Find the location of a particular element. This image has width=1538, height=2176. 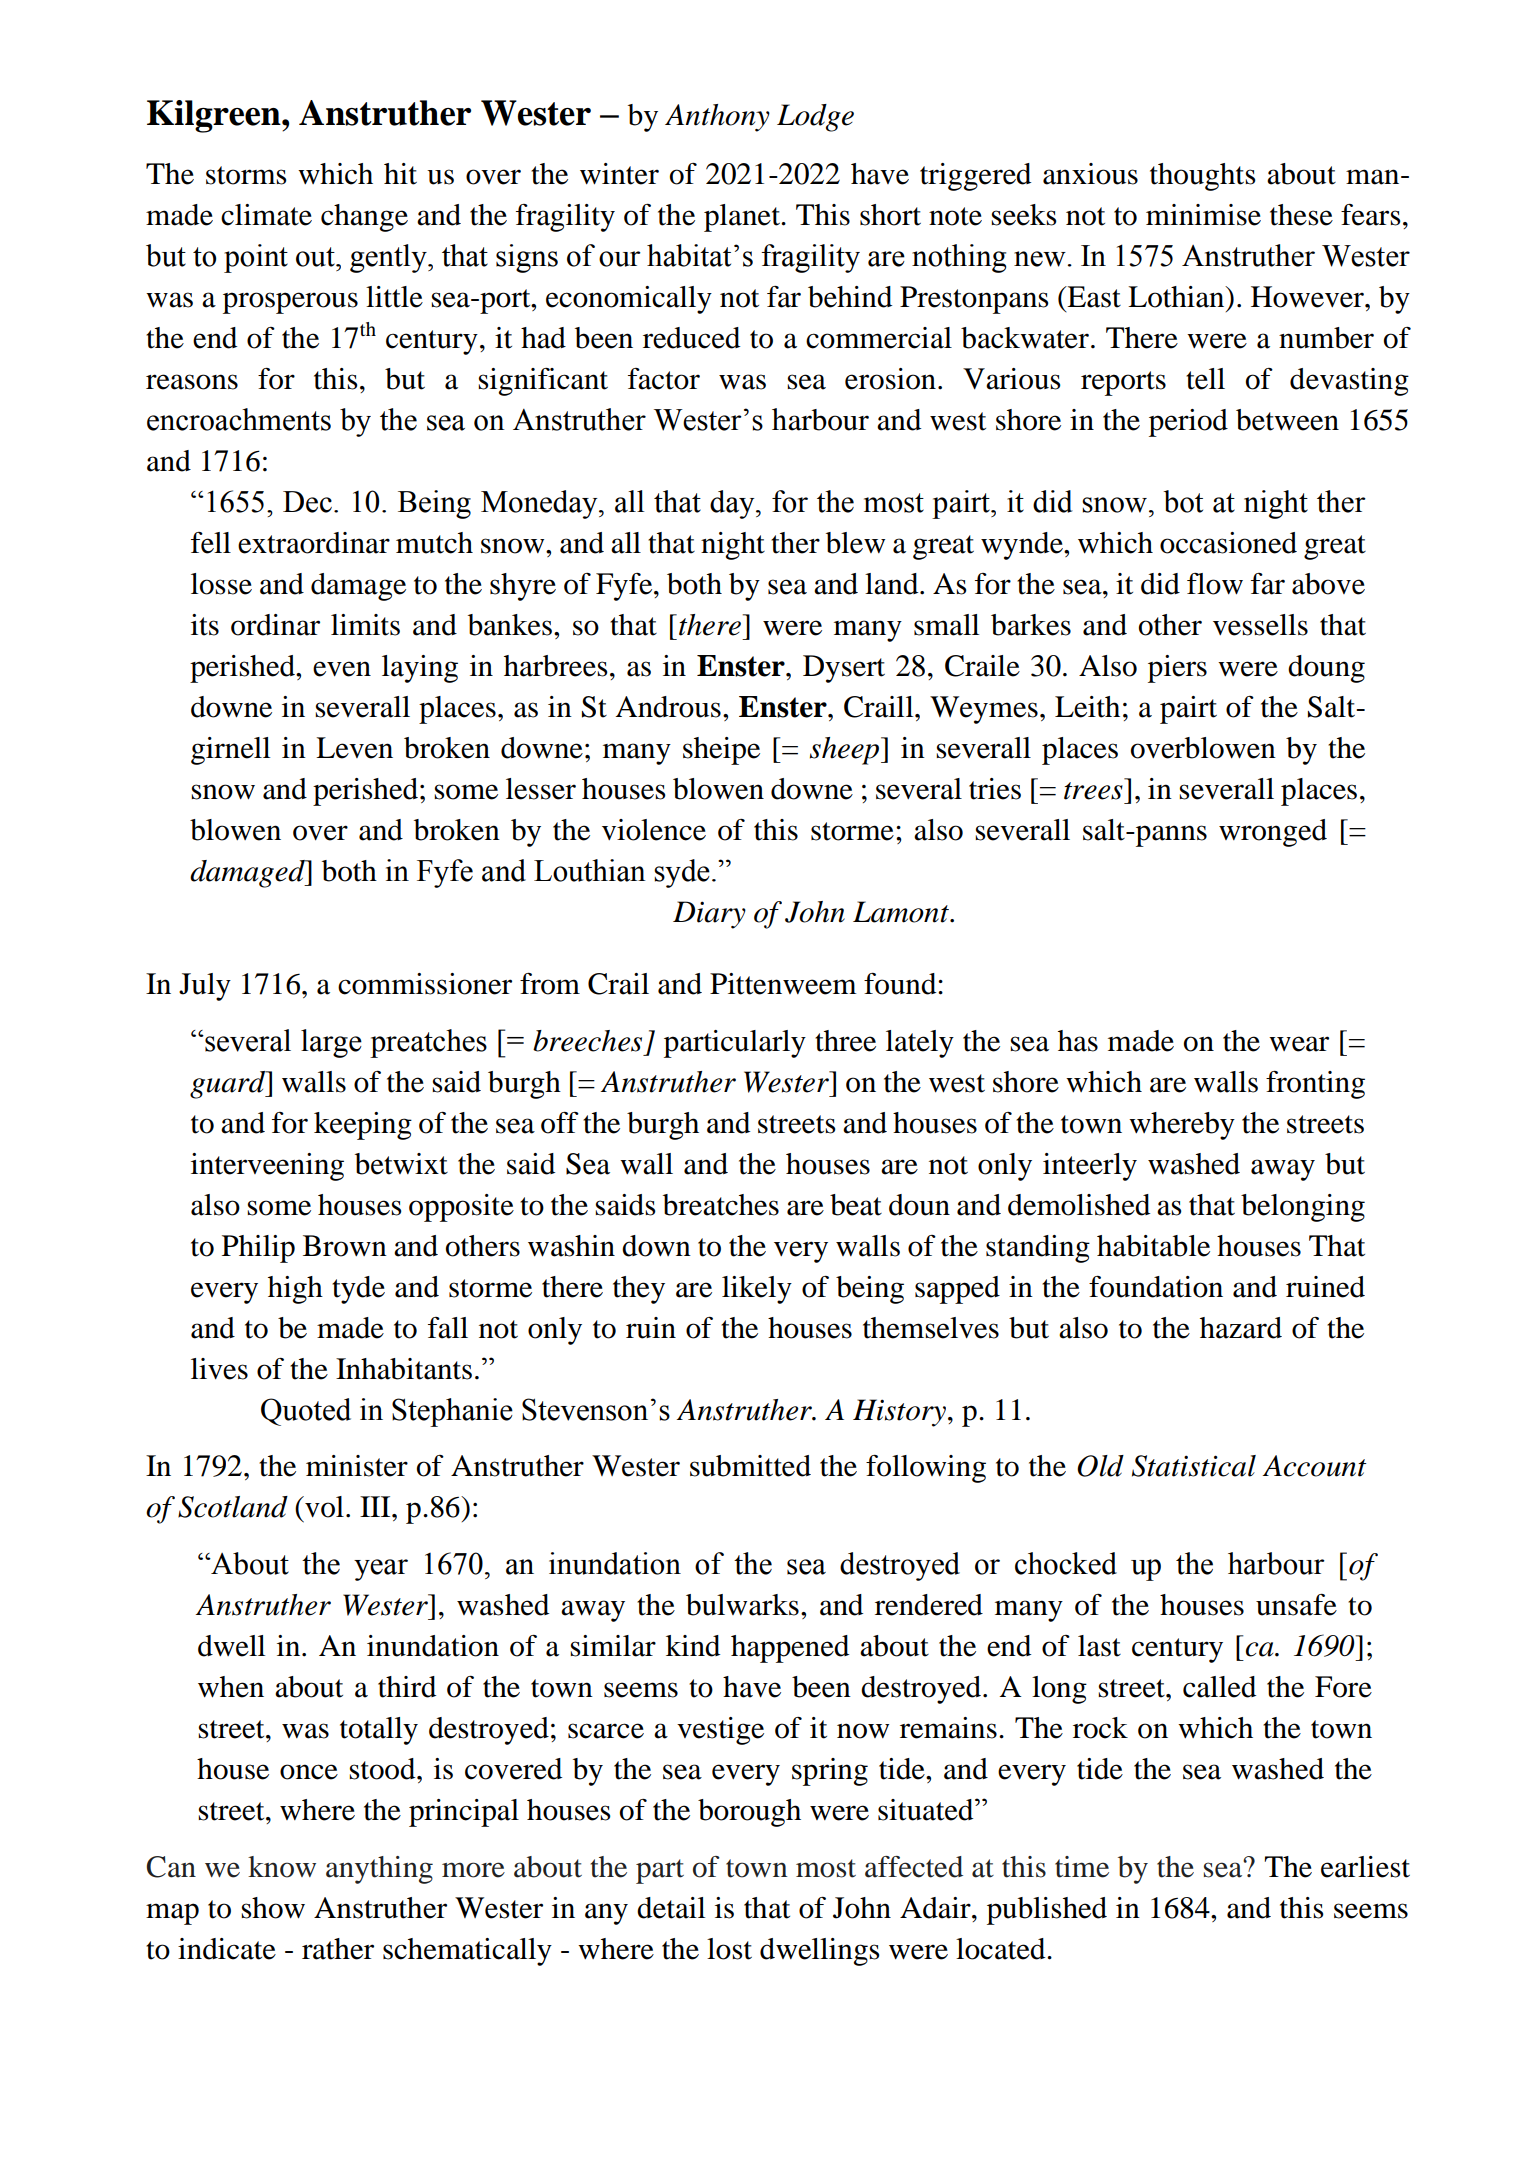

submitted is located at coordinates (750, 1466).
